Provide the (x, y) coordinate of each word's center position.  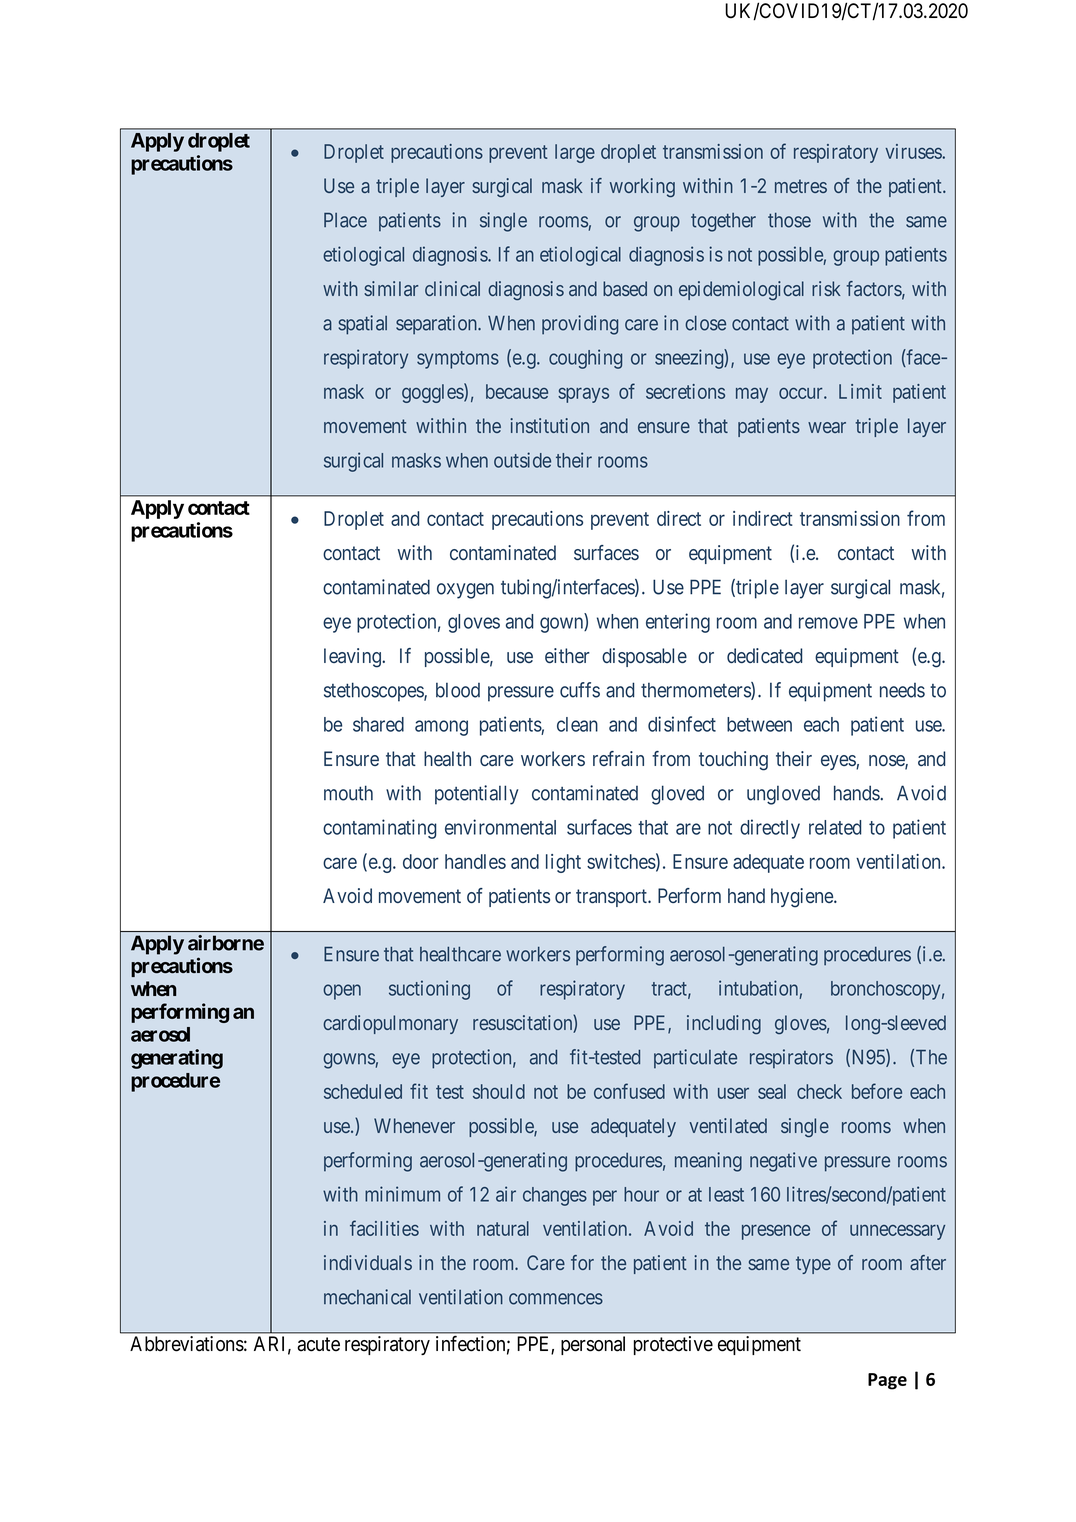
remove (828, 623)
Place (345, 220)
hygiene (803, 898)
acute (318, 1344)
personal (593, 1345)
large (575, 153)
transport (612, 898)
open (342, 992)
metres (801, 186)
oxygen (465, 591)
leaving (353, 658)
